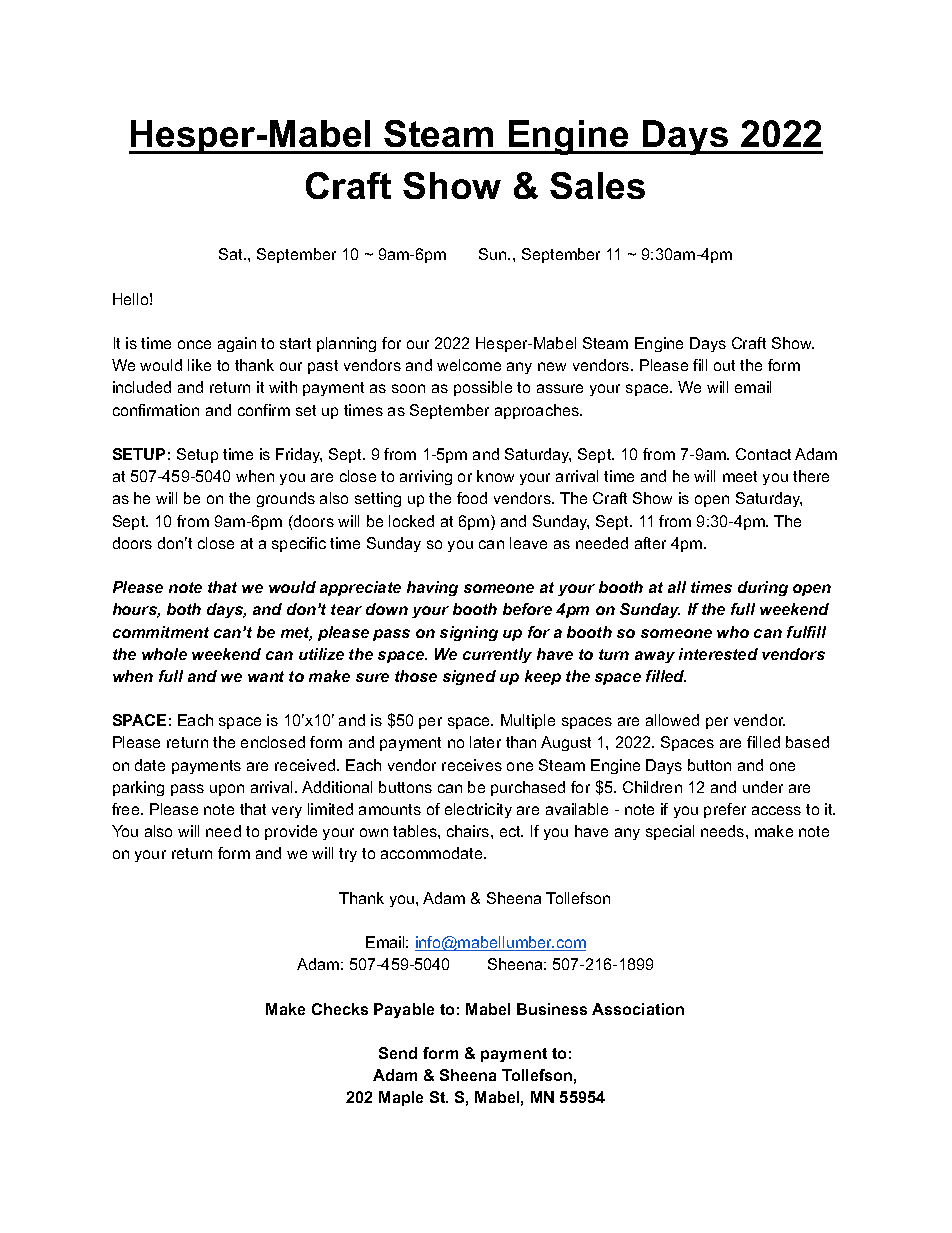 The width and height of the document is (952, 1233). Describe the element at coordinates (184, 609) in the document. I see `both` at that location.
